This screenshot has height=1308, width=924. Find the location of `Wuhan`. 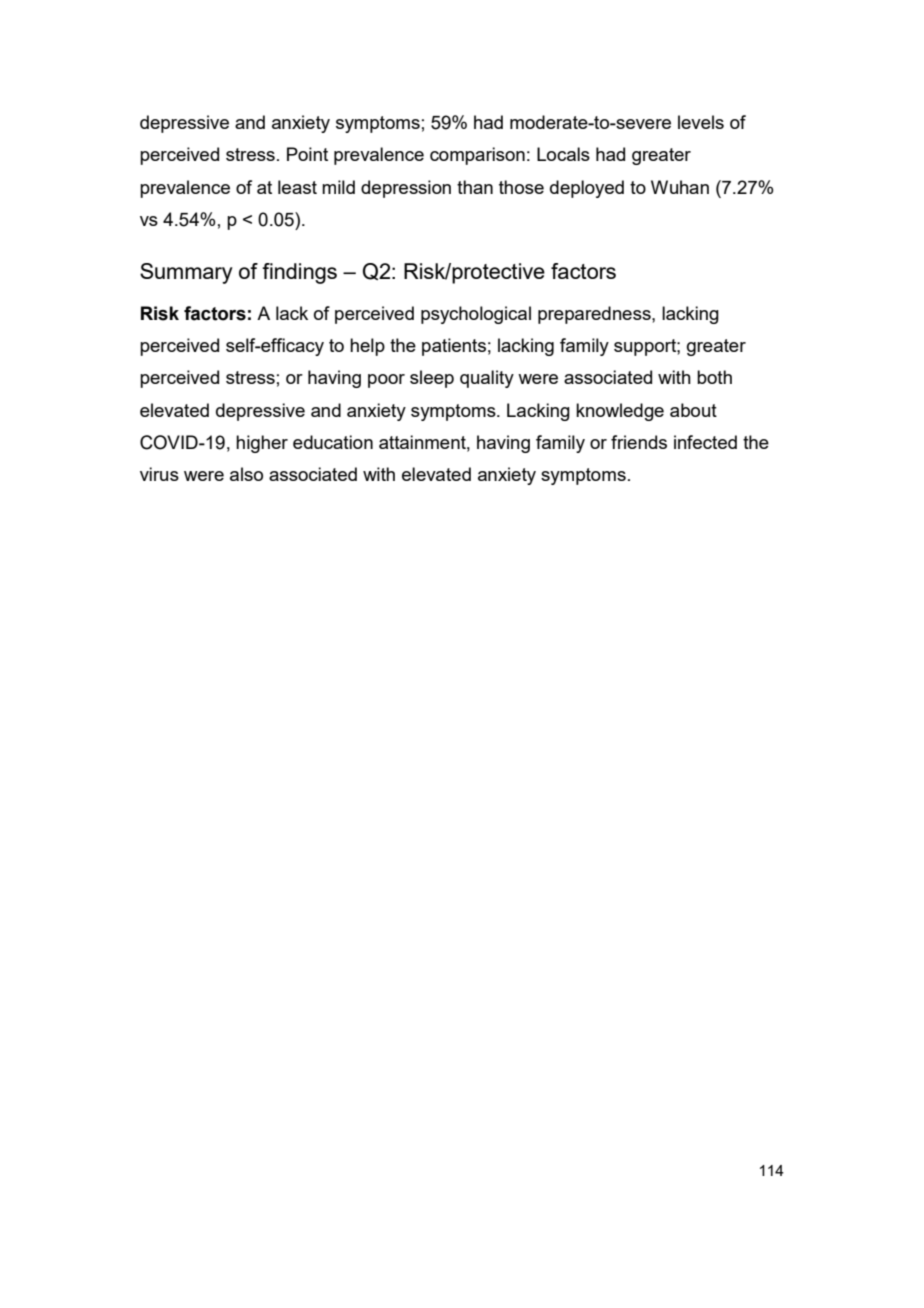

Wuhan is located at coordinates (680, 187).
